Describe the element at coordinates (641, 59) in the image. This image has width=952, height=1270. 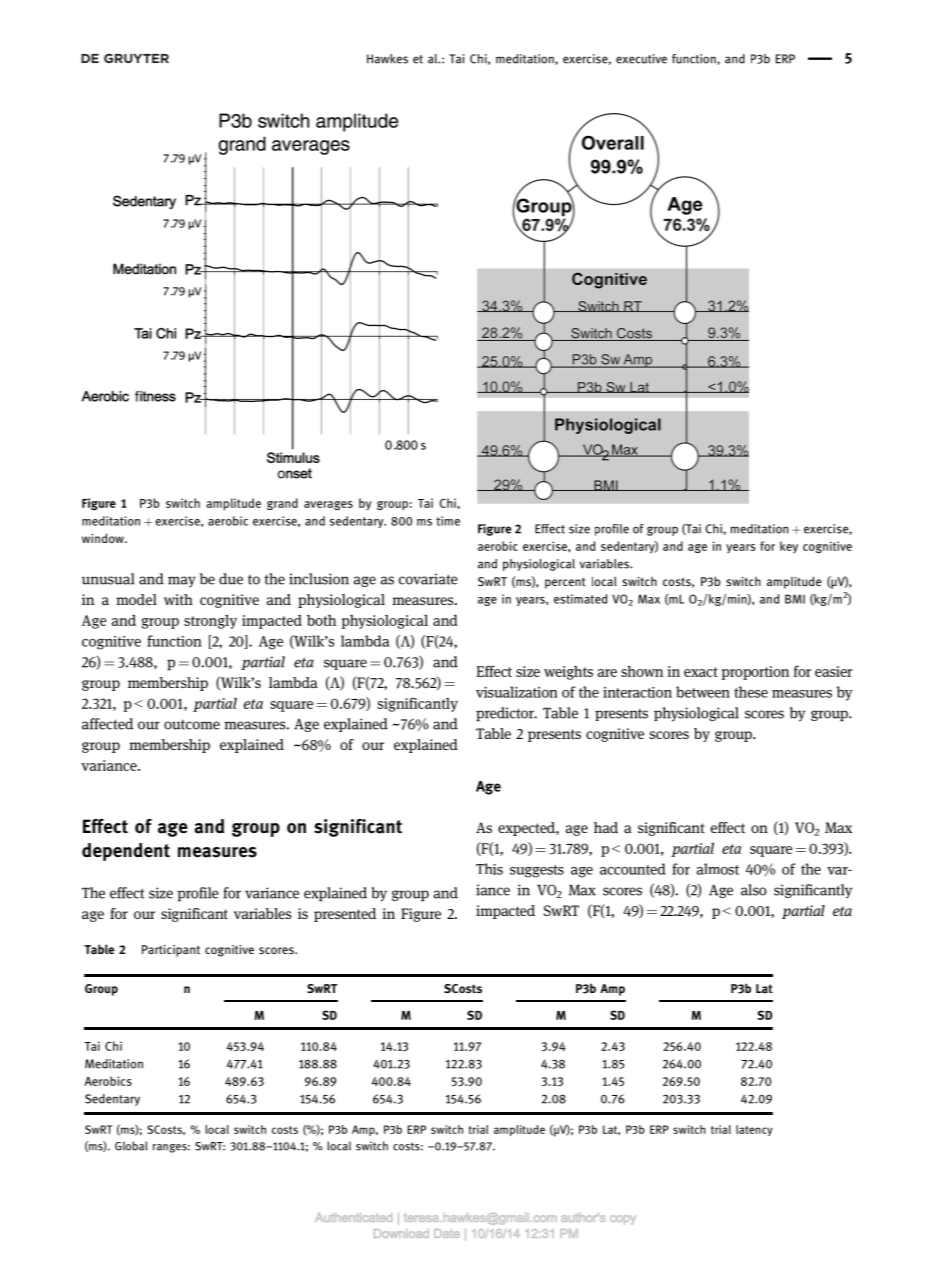
I see `executive` at that location.
